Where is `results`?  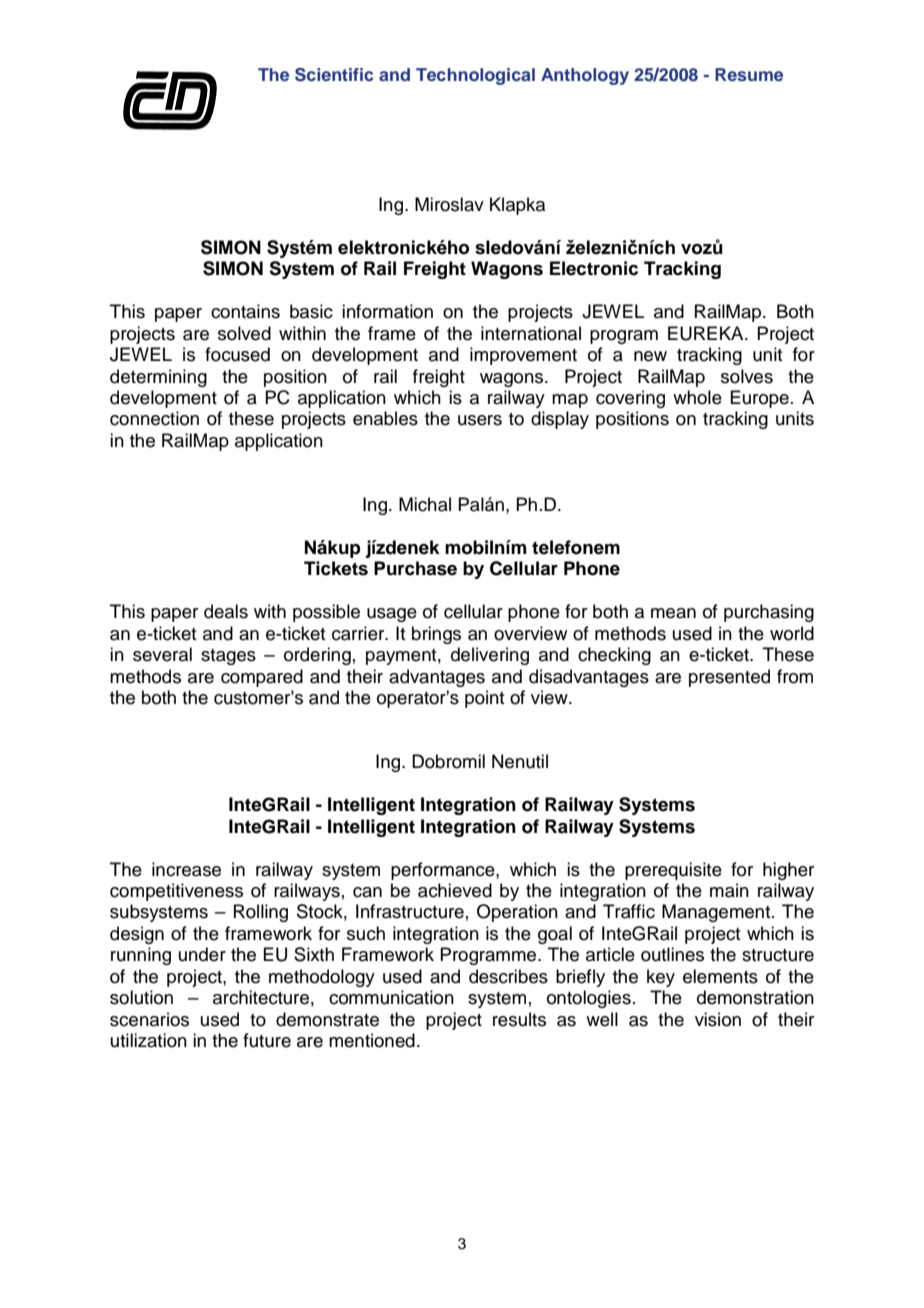
results is located at coordinates (519, 1019).
